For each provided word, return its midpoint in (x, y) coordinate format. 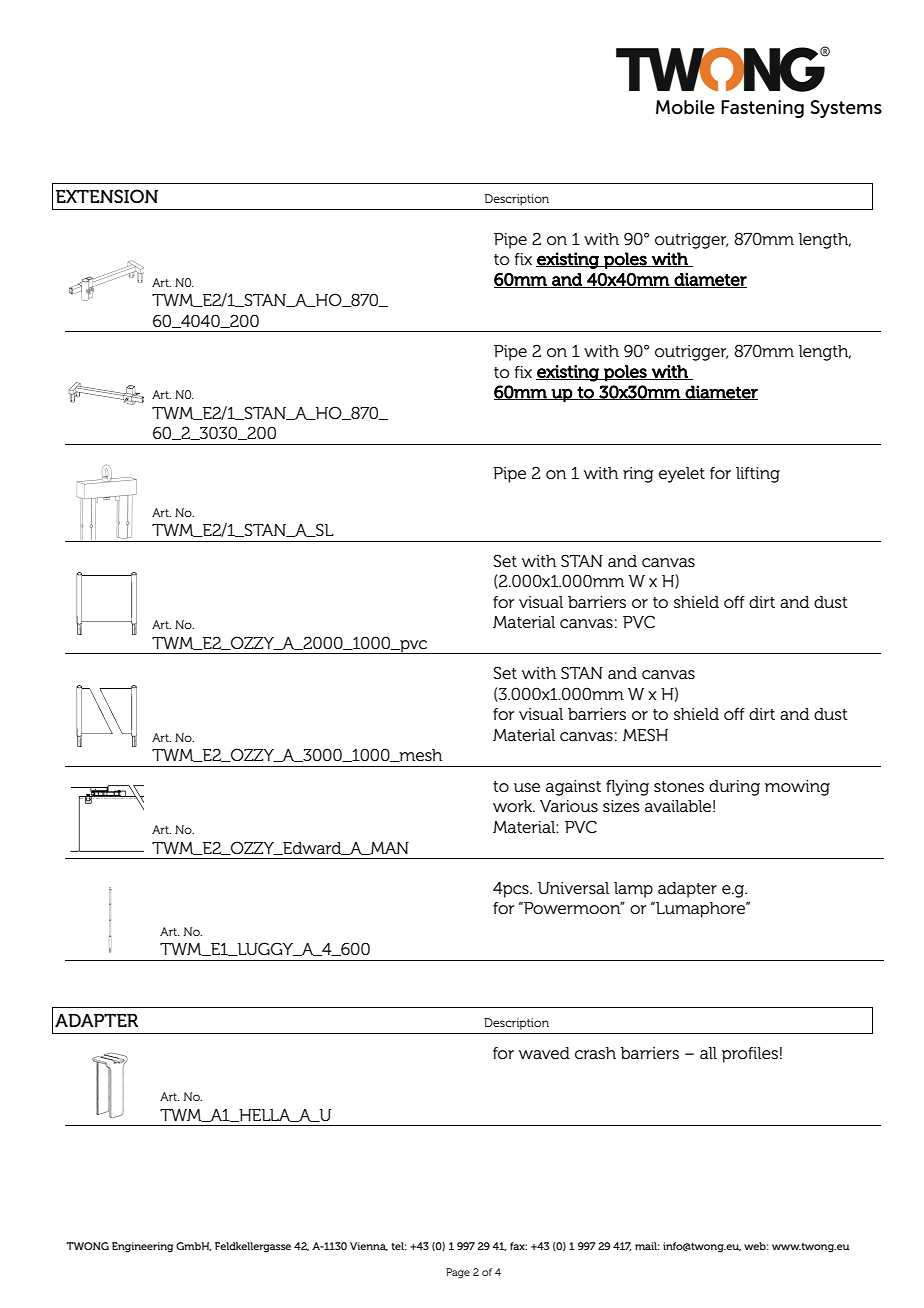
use (527, 787)
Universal (573, 888)
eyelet (682, 475)
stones (679, 786)
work (514, 806)
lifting (758, 475)
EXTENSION (107, 196)
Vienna (369, 1246)
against (573, 788)
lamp (633, 890)
